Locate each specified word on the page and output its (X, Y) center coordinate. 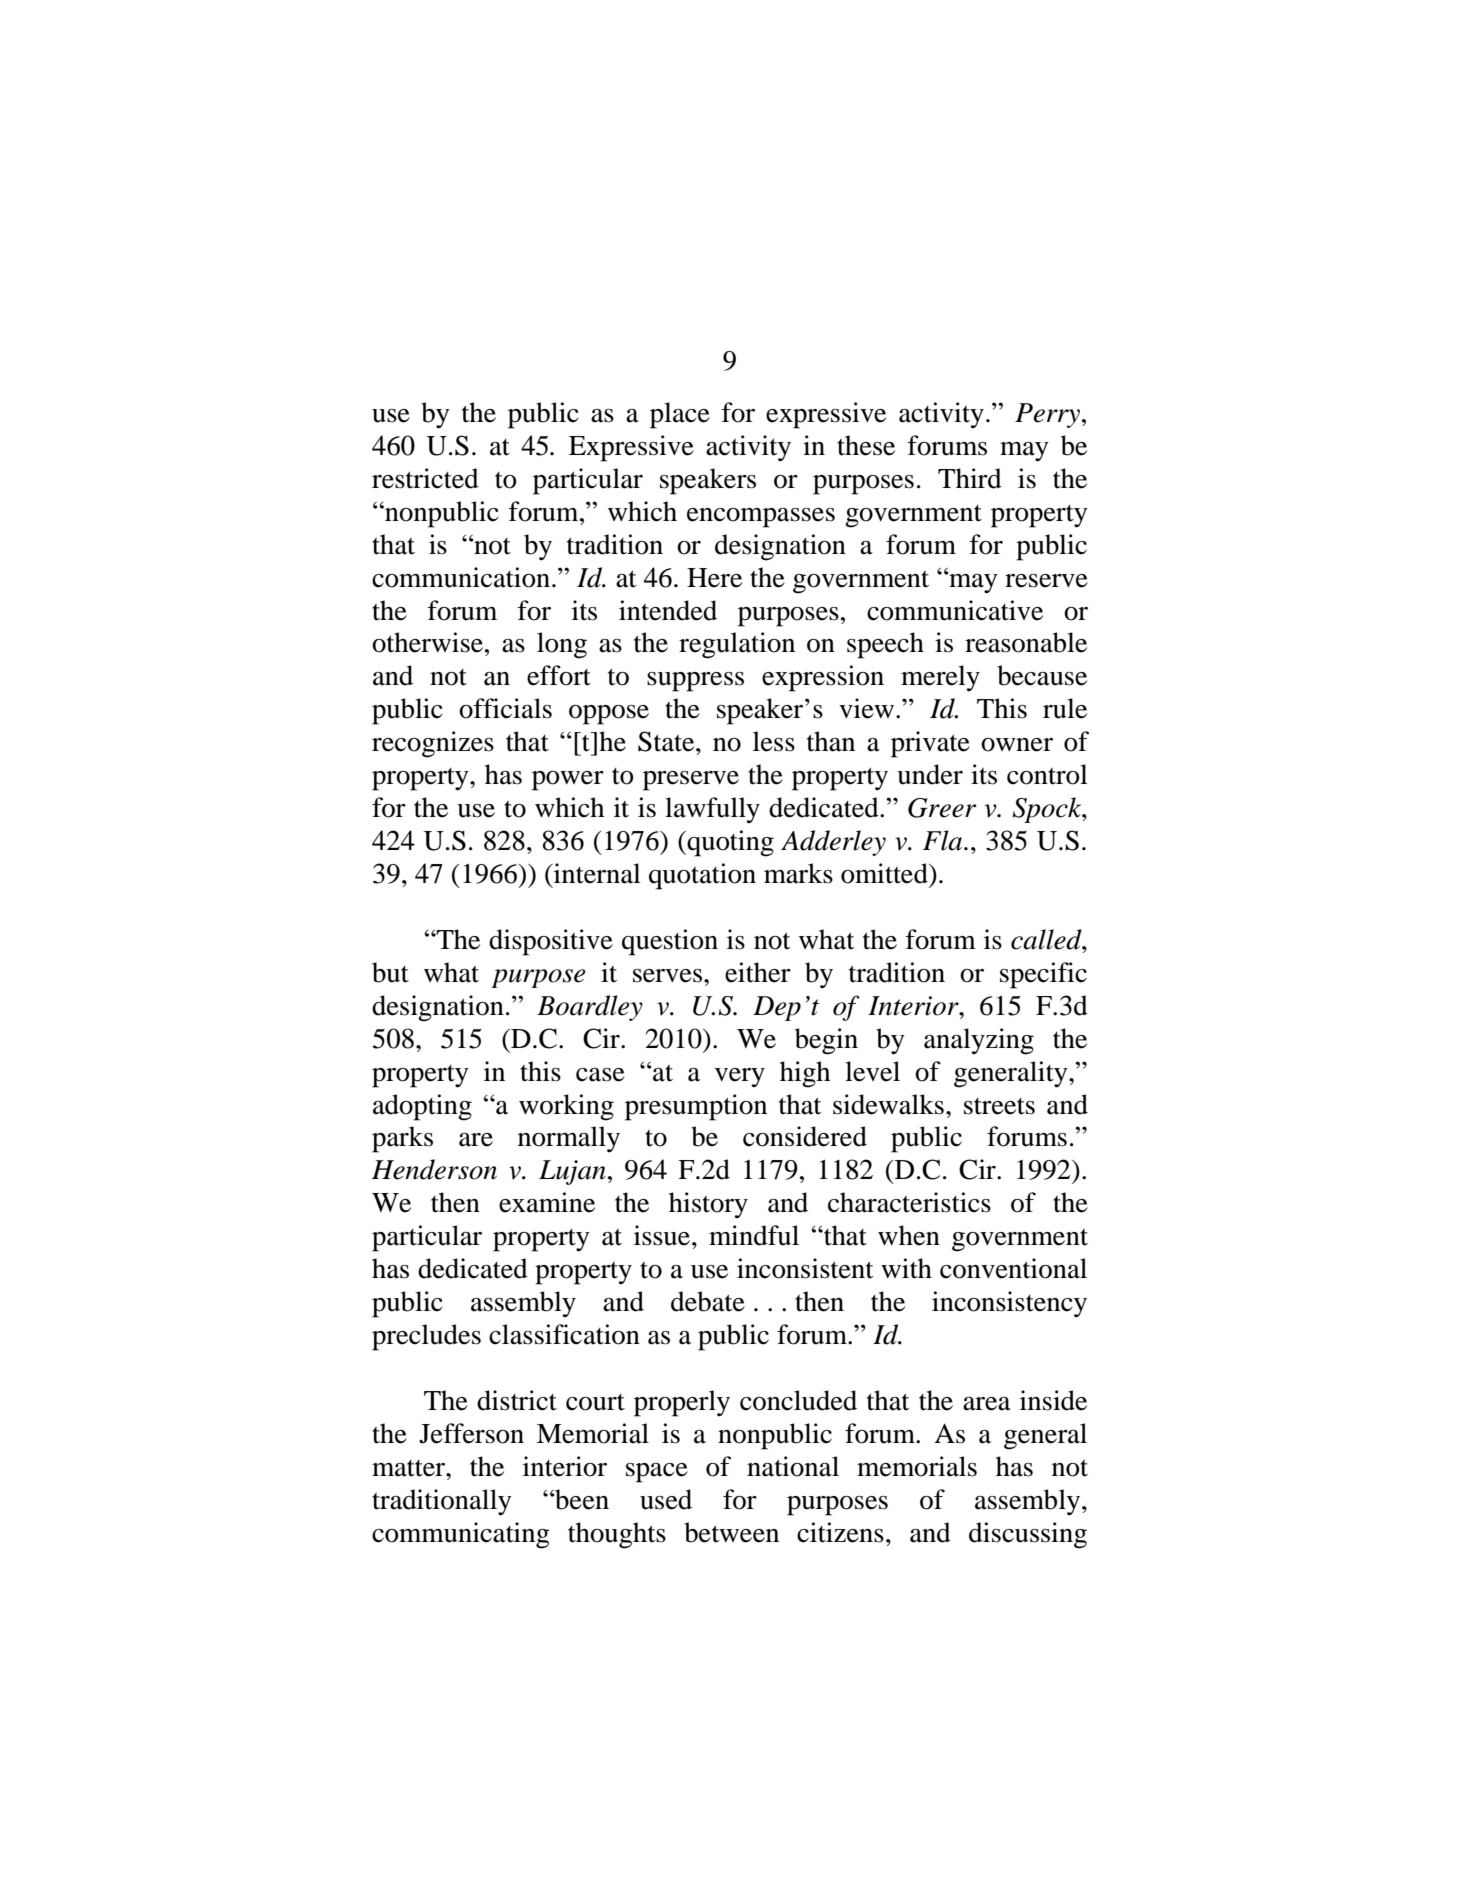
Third (970, 478)
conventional (1013, 1268)
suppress (695, 682)
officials (505, 708)
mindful (754, 1235)
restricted (425, 478)
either (758, 972)
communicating (461, 1535)
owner (1017, 745)
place (680, 415)
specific (1043, 975)
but (390, 972)
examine (547, 1202)
